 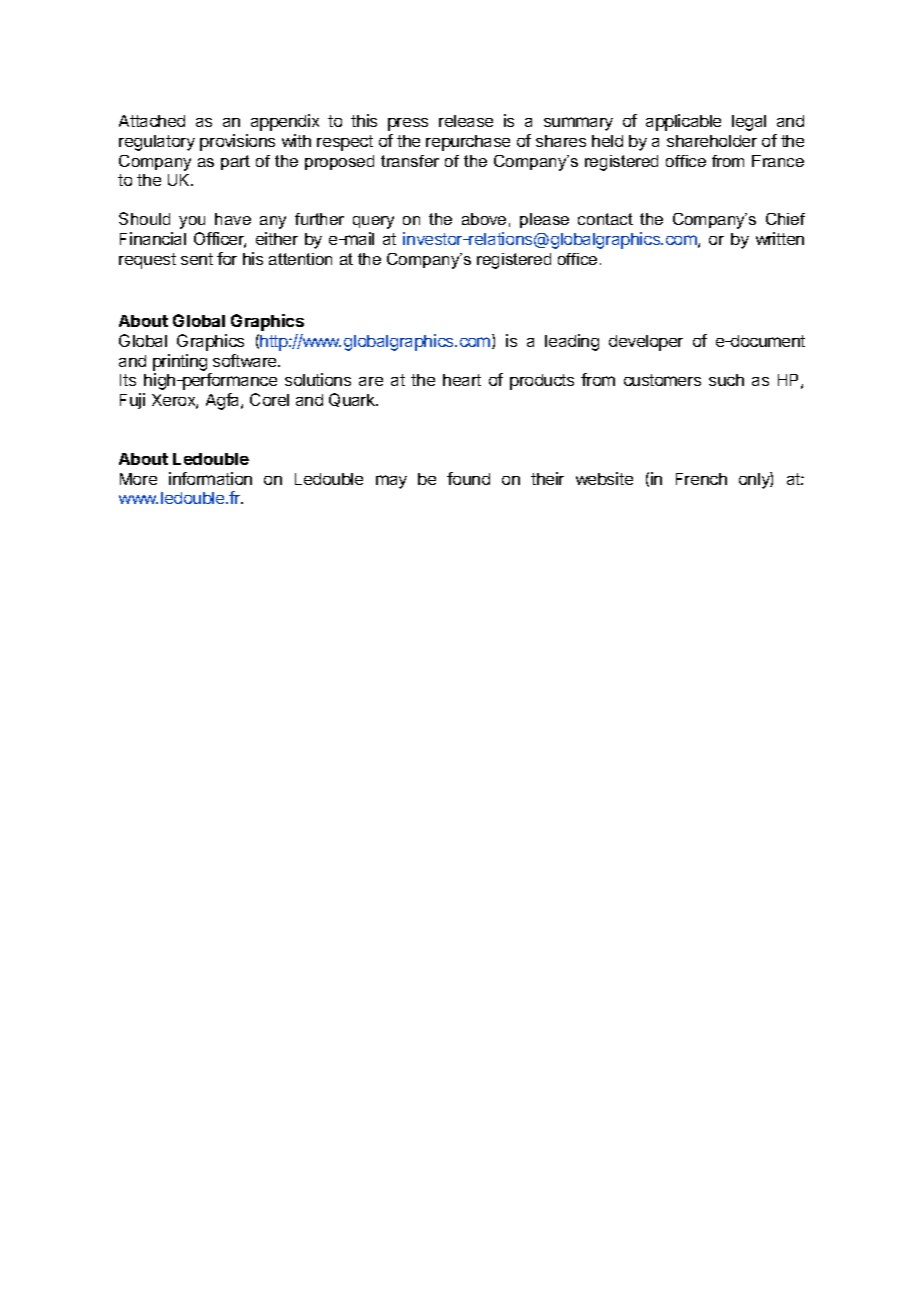 I want to click on provisions, so click(x=237, y=142).
